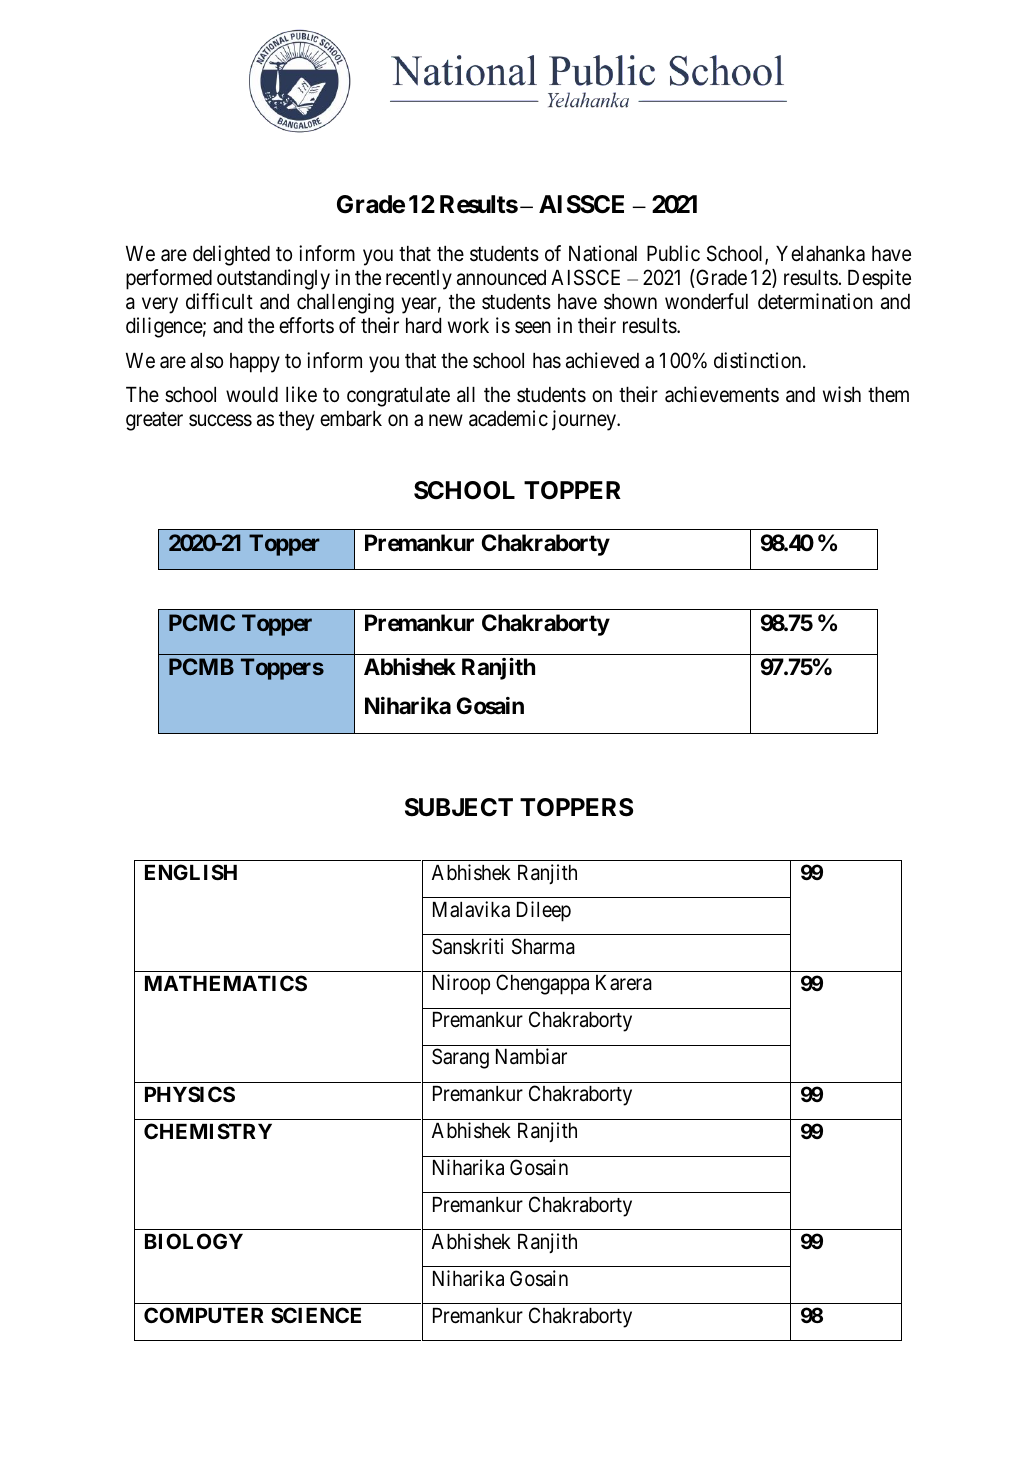 The image size is (1036, 1465). Describe the element at coordinates (531, 1056) in the page. I see `Nambiar` at that location.
